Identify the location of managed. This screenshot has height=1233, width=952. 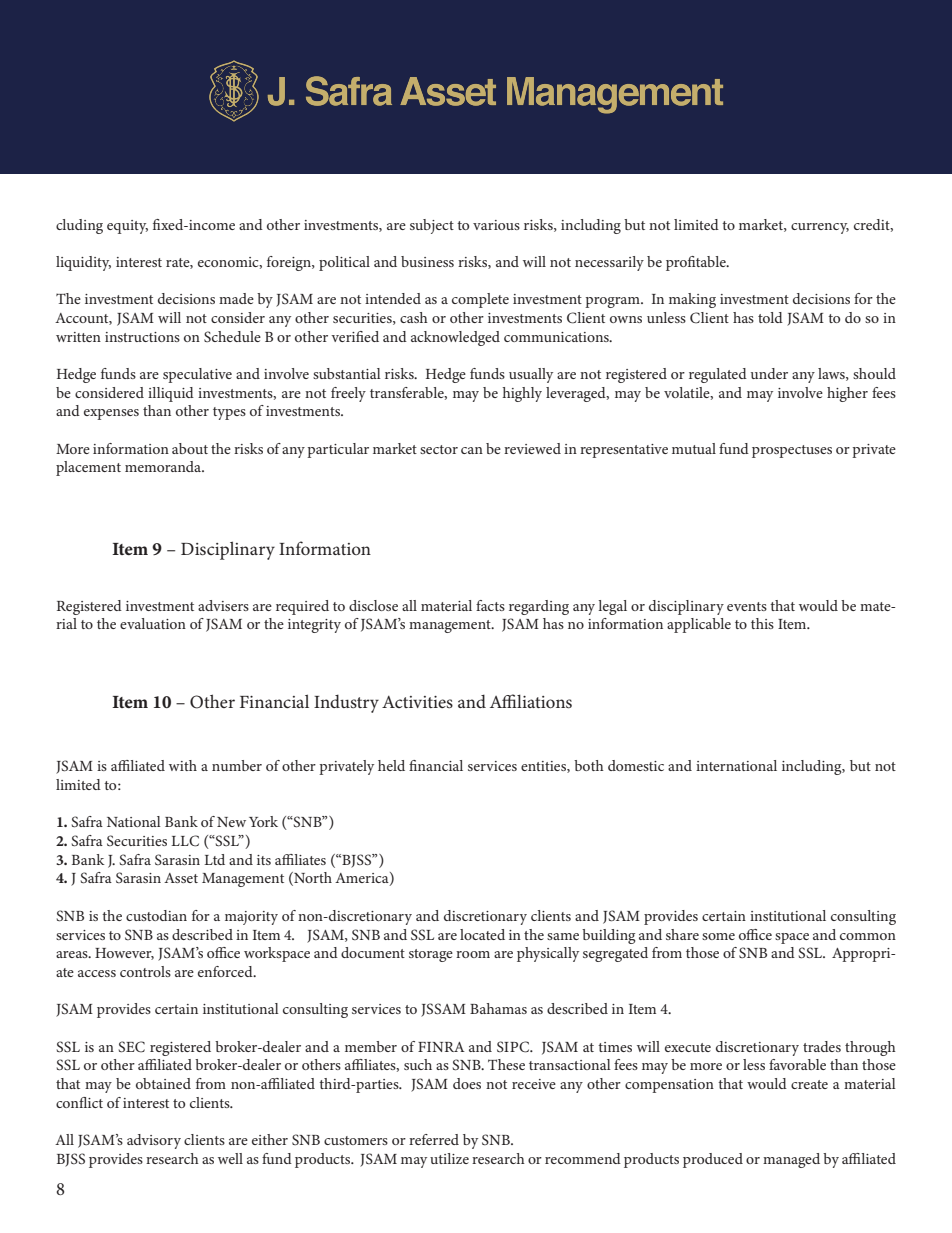
(791, 1160).
